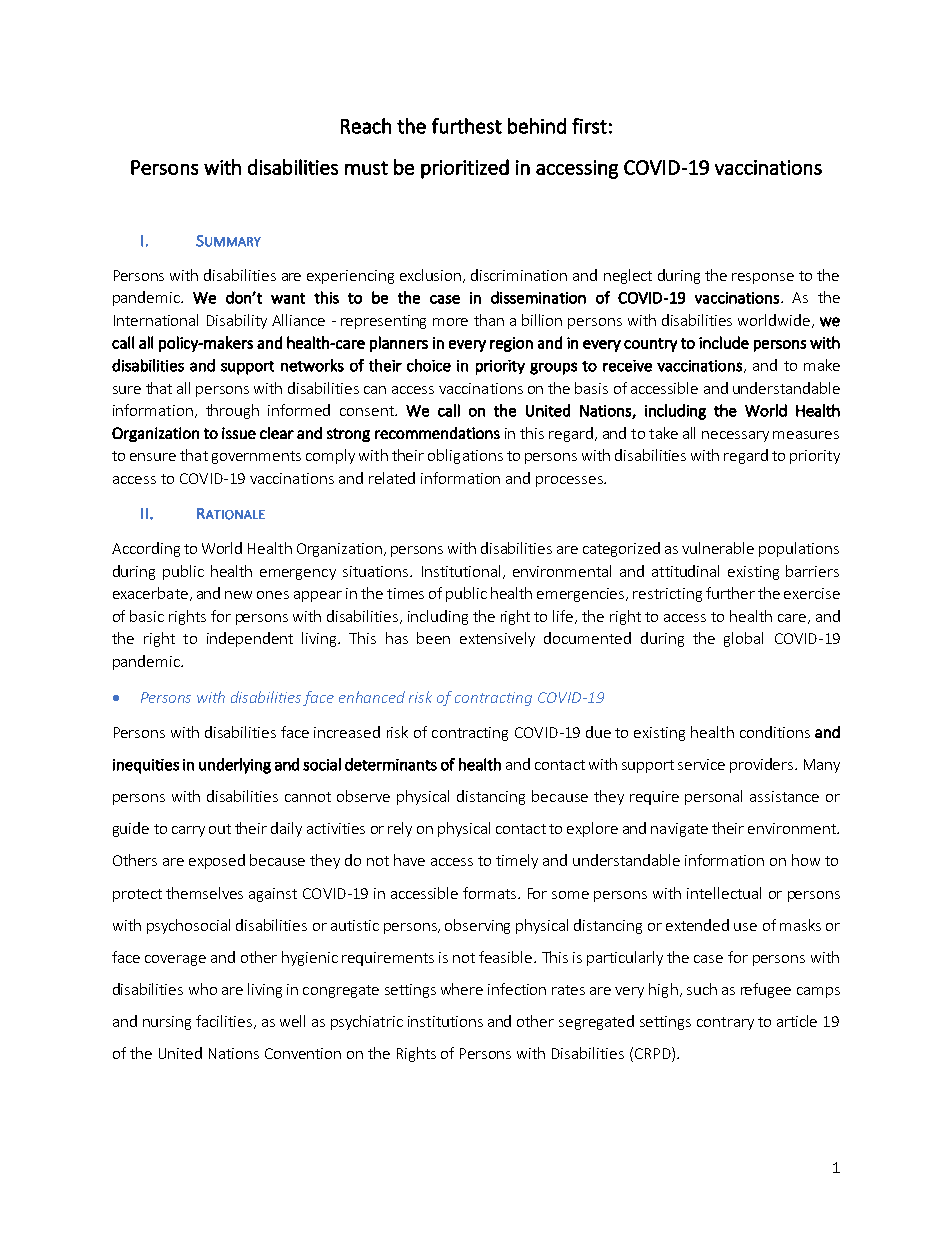  Describe the element at coordinates (775, 732) in the image. I see `conditions` at that location.
